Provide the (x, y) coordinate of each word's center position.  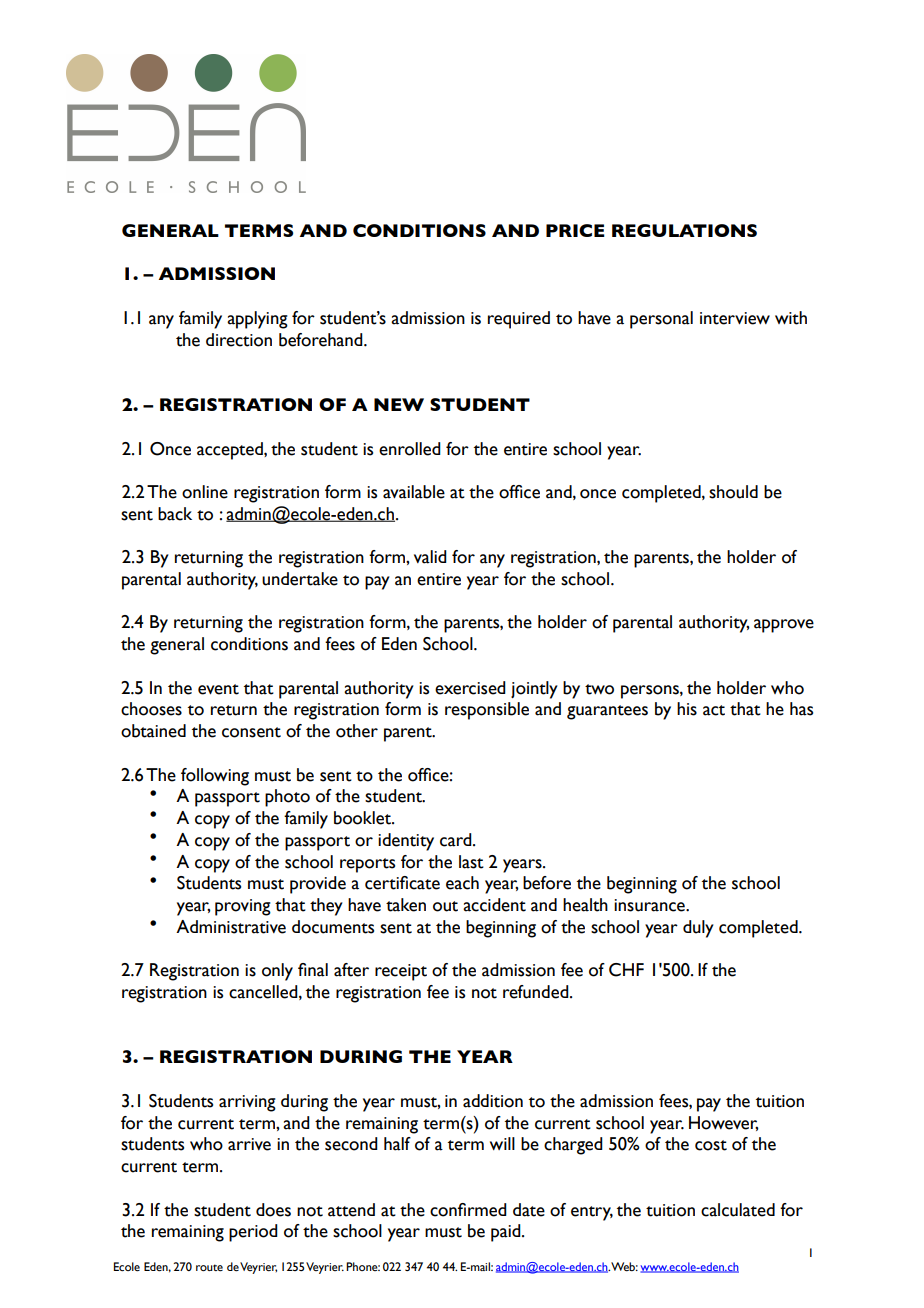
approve (784, 626)
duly (698, 929)
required (519, 320)
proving (243, 907)
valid (430, 557)
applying (257, 320)
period (253, 1233)
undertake (300, 579)
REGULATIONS (684, 230)
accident (494, 905)
